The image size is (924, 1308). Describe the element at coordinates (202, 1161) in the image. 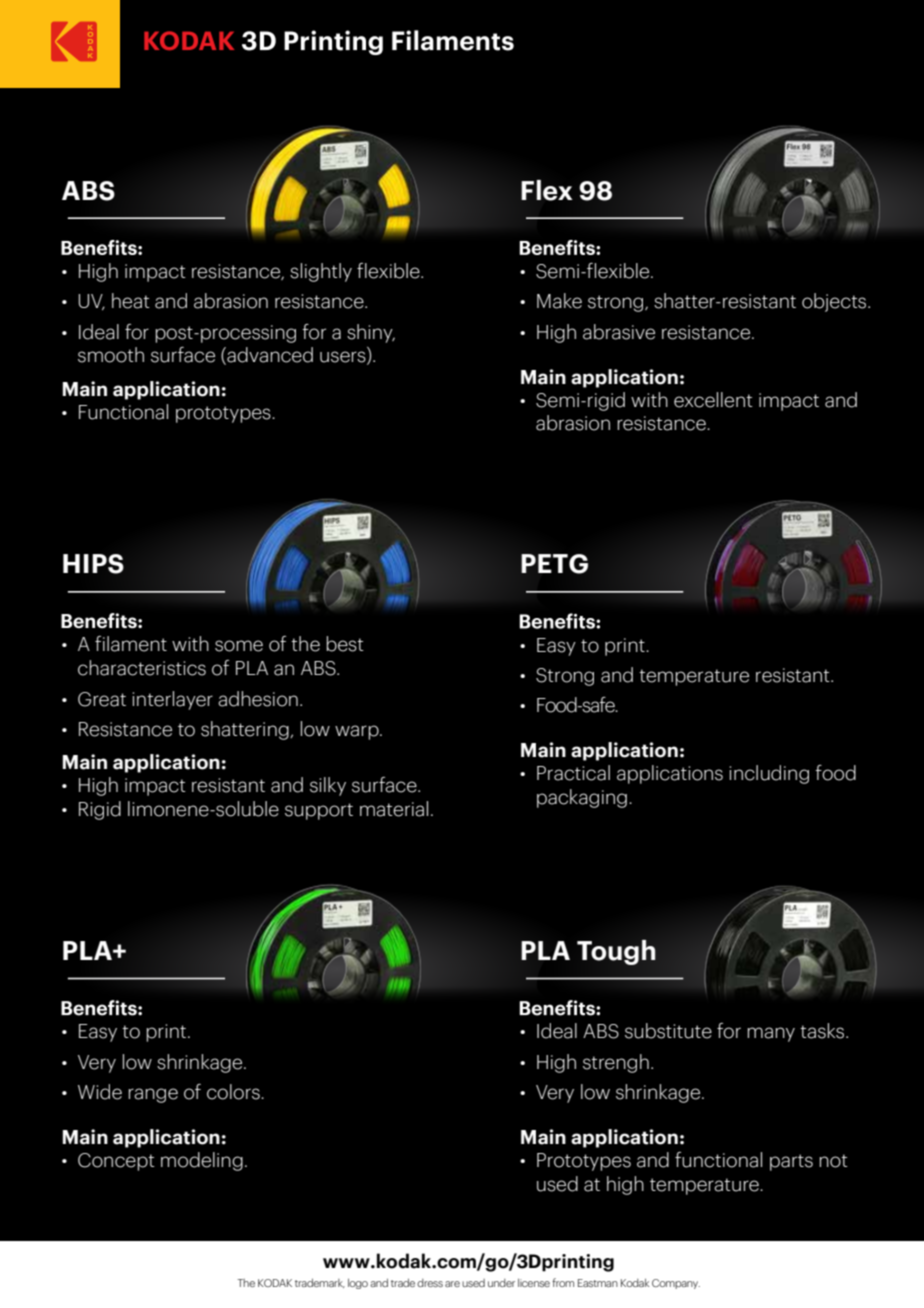

I see `modeling` at that location.
